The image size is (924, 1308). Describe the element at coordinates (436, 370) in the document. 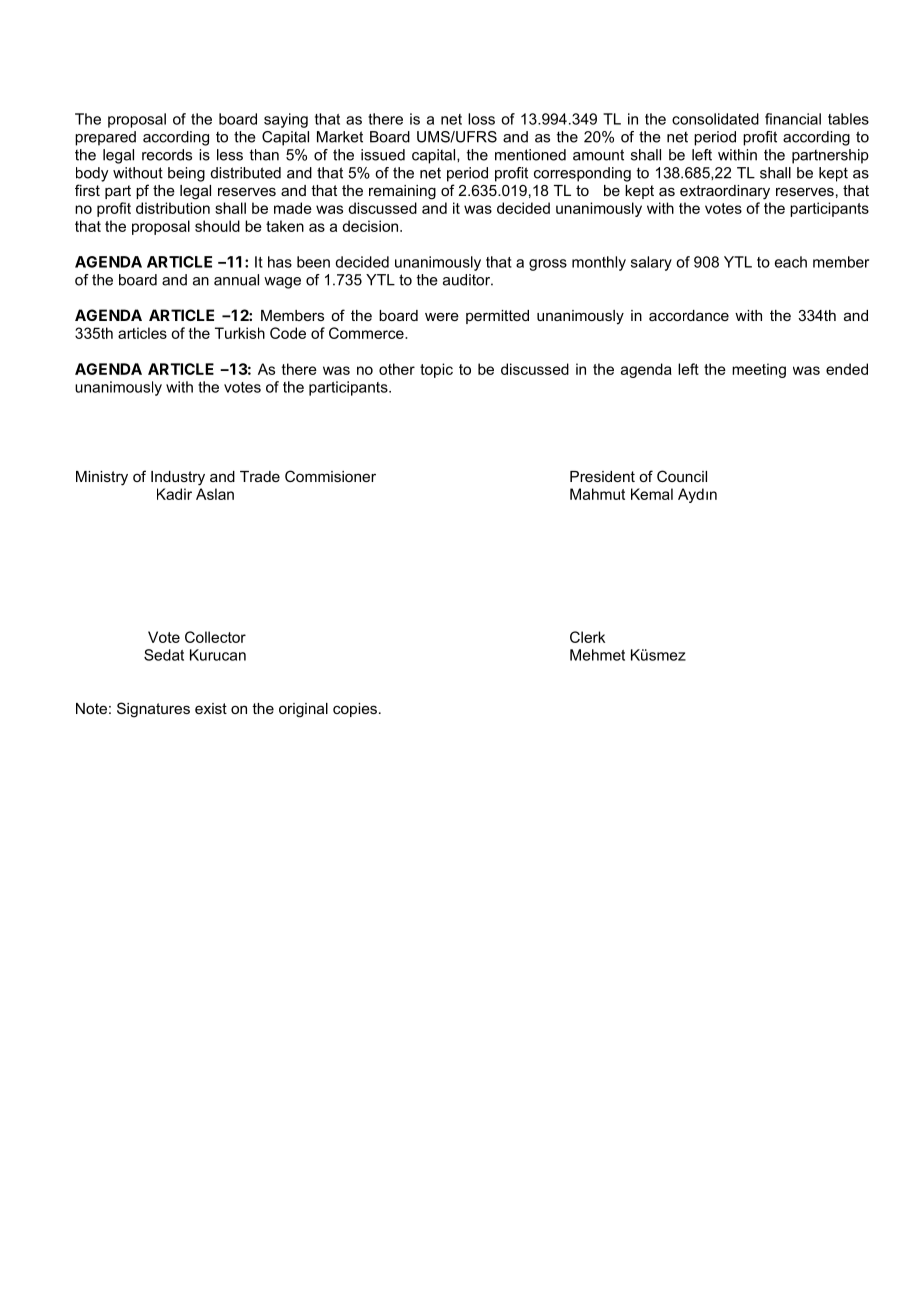

I see `topic` at that location.
